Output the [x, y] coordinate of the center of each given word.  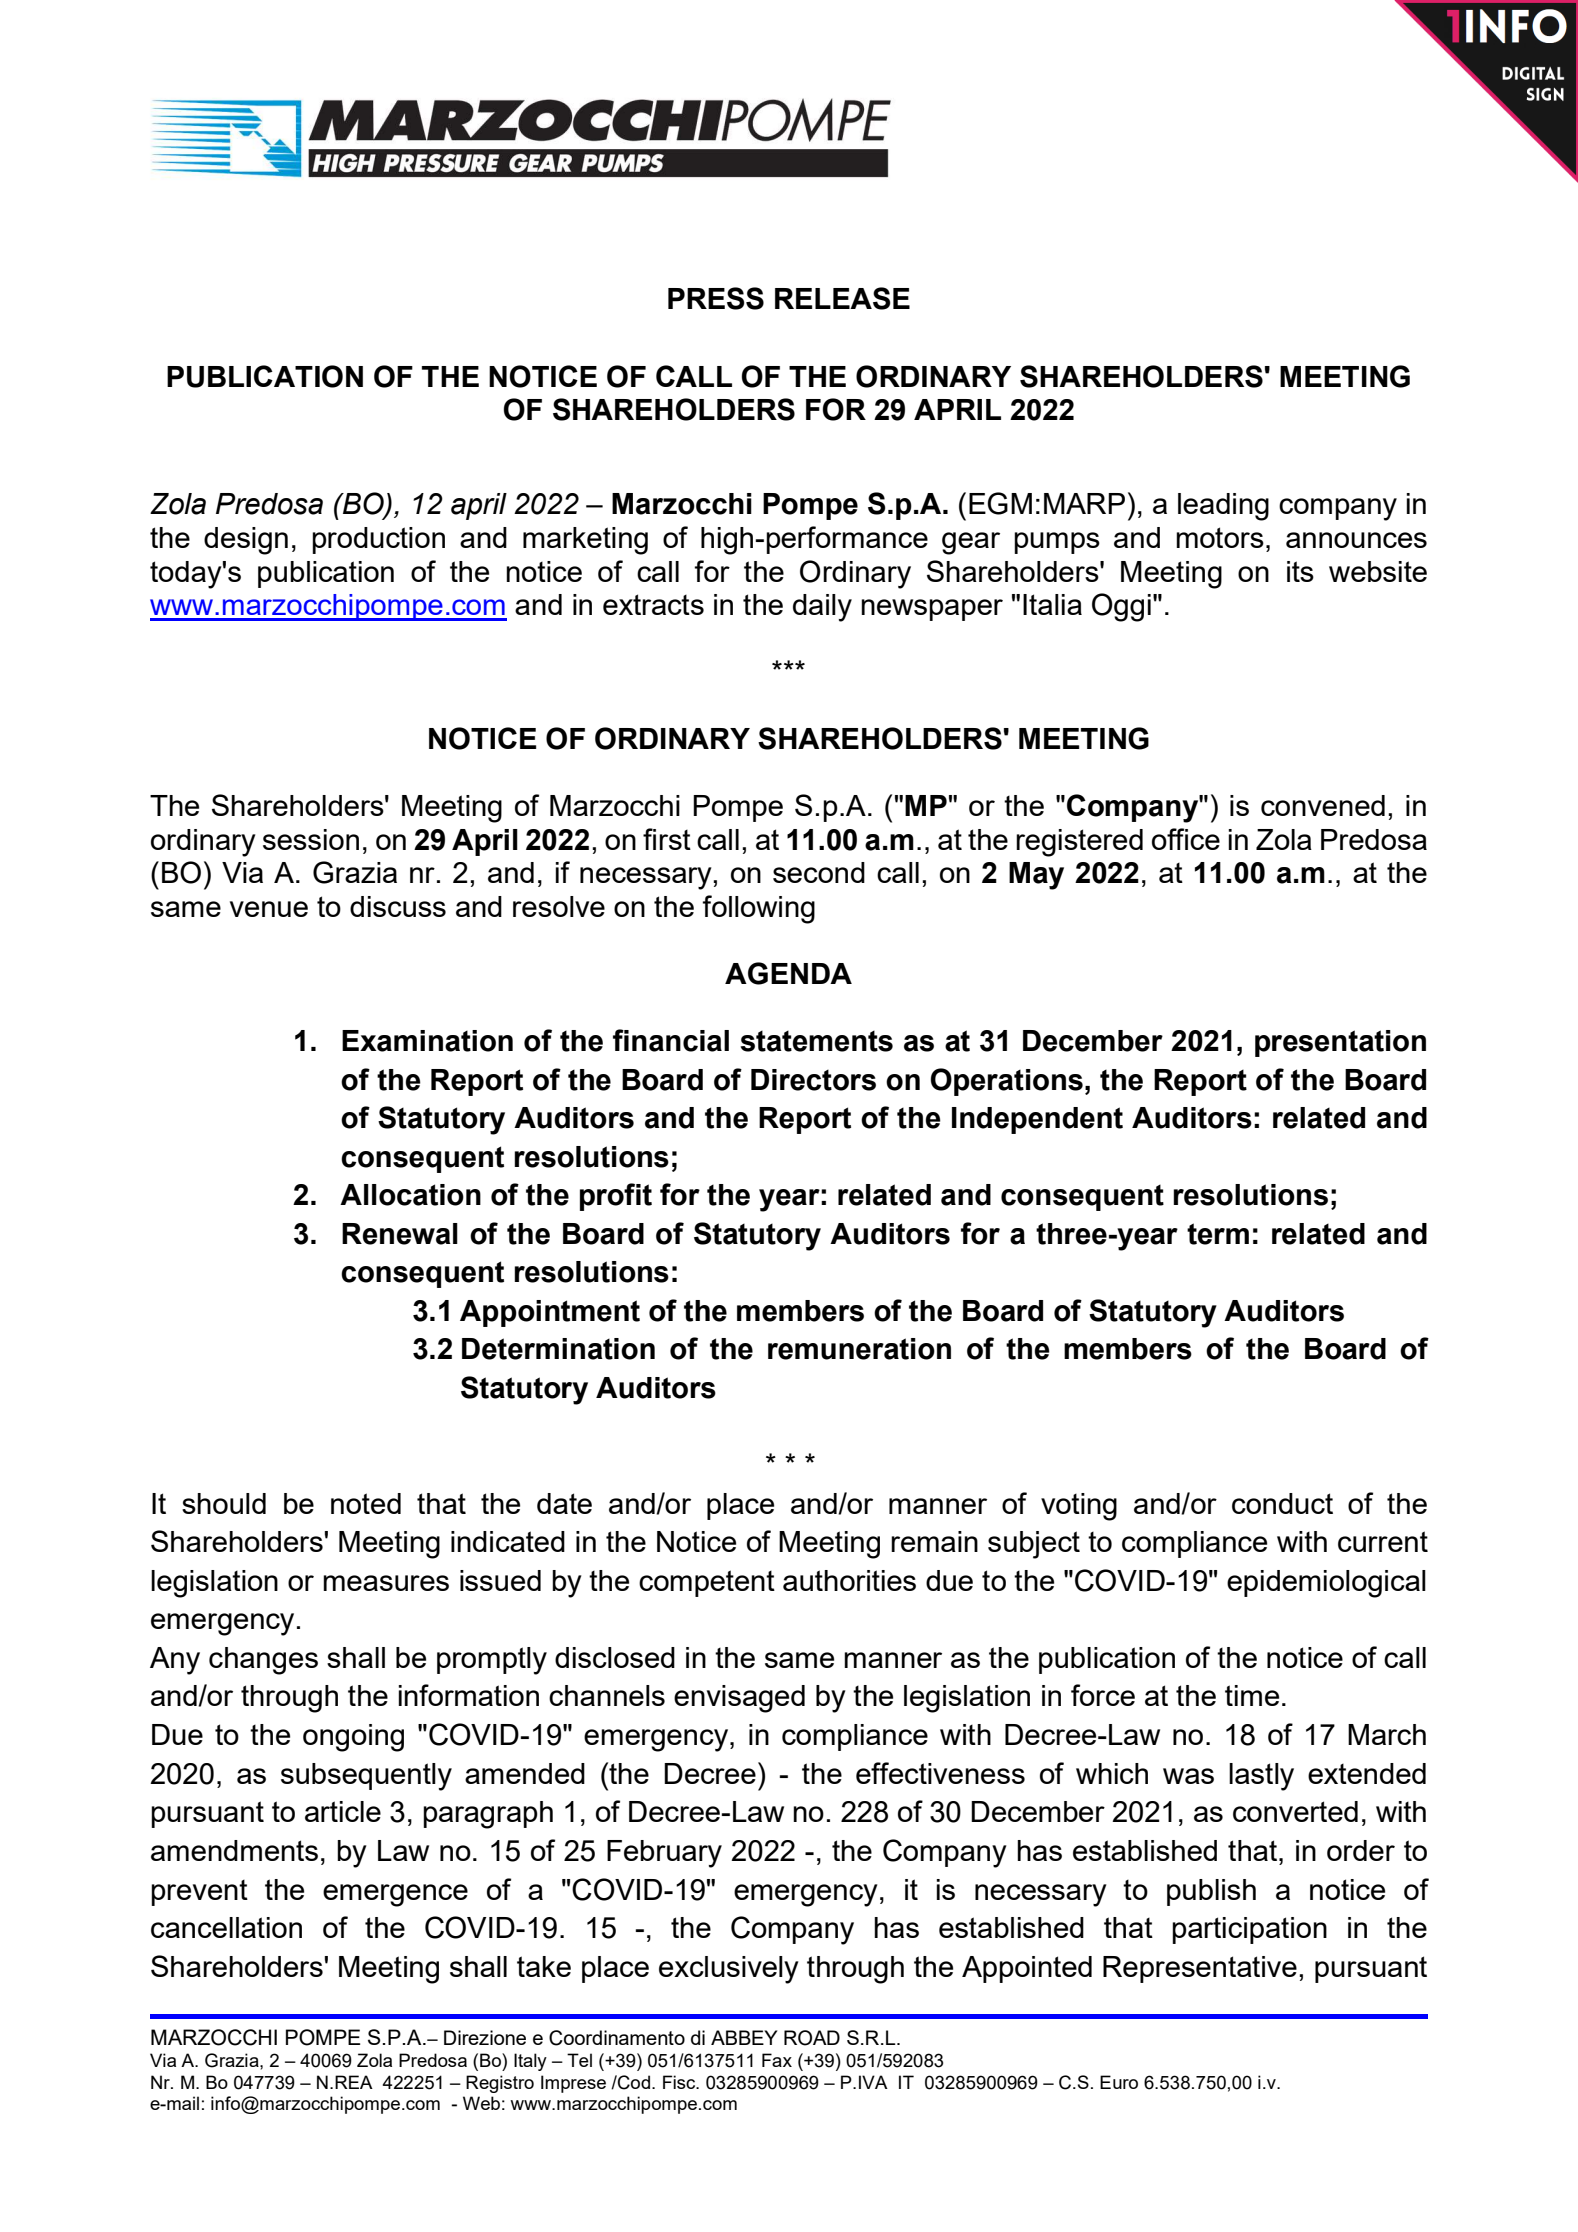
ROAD [812, 2038]
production [378, 540]
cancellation [226, 1927]
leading [1223, 507]
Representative [1200, 1969]
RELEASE [842, 298]
